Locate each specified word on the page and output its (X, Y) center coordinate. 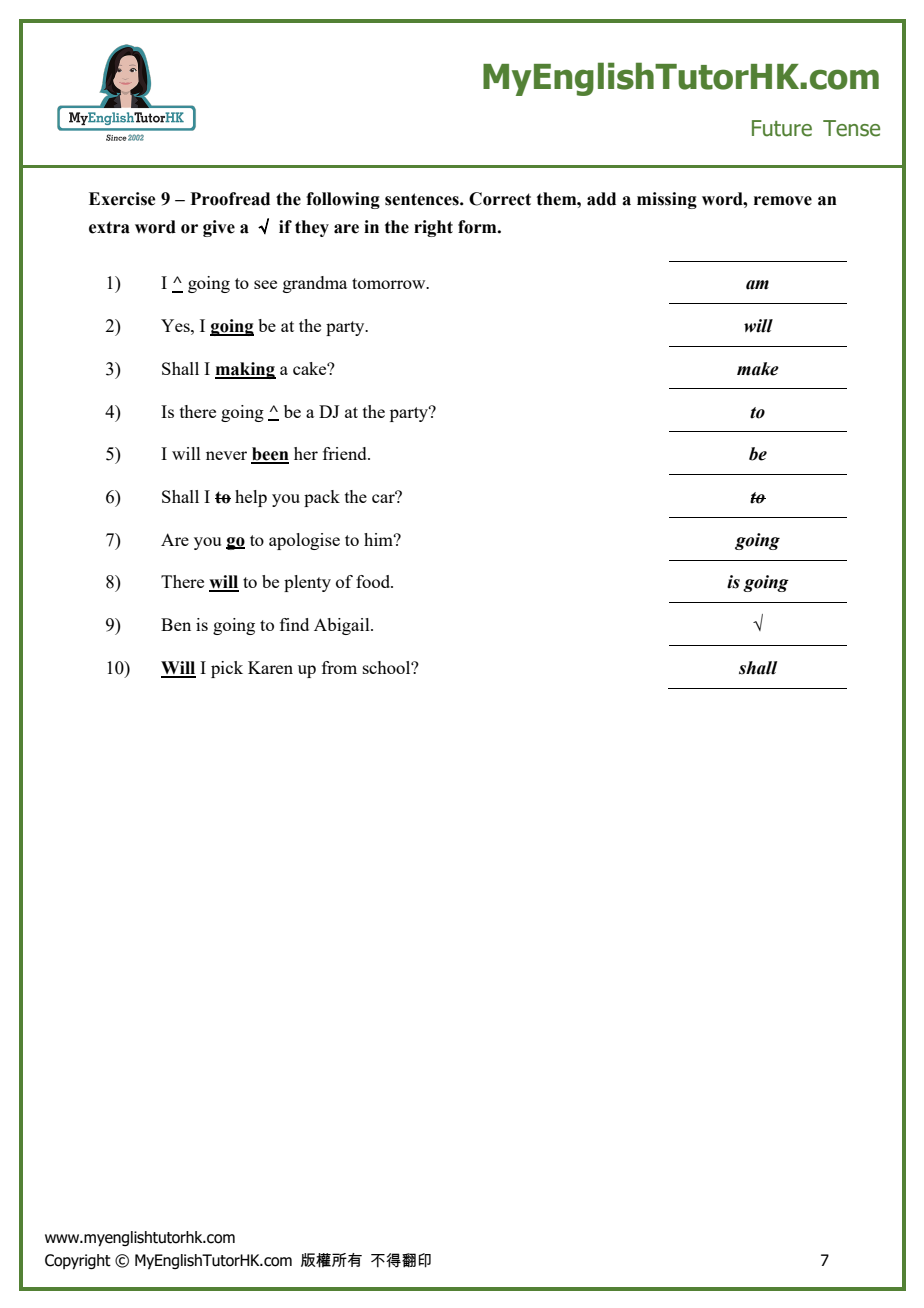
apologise (304, 541)
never (226, 455)
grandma (315, 284)
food (374, 581)
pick (227, 669)
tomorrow (390, 283)
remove (783, 201)
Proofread (230, 199)
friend (346, 453)
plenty (307, 583)
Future (782, 128)
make (758, 369)
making (245, 370)
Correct (500, 199)
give (219, 228)
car (384, 497)
